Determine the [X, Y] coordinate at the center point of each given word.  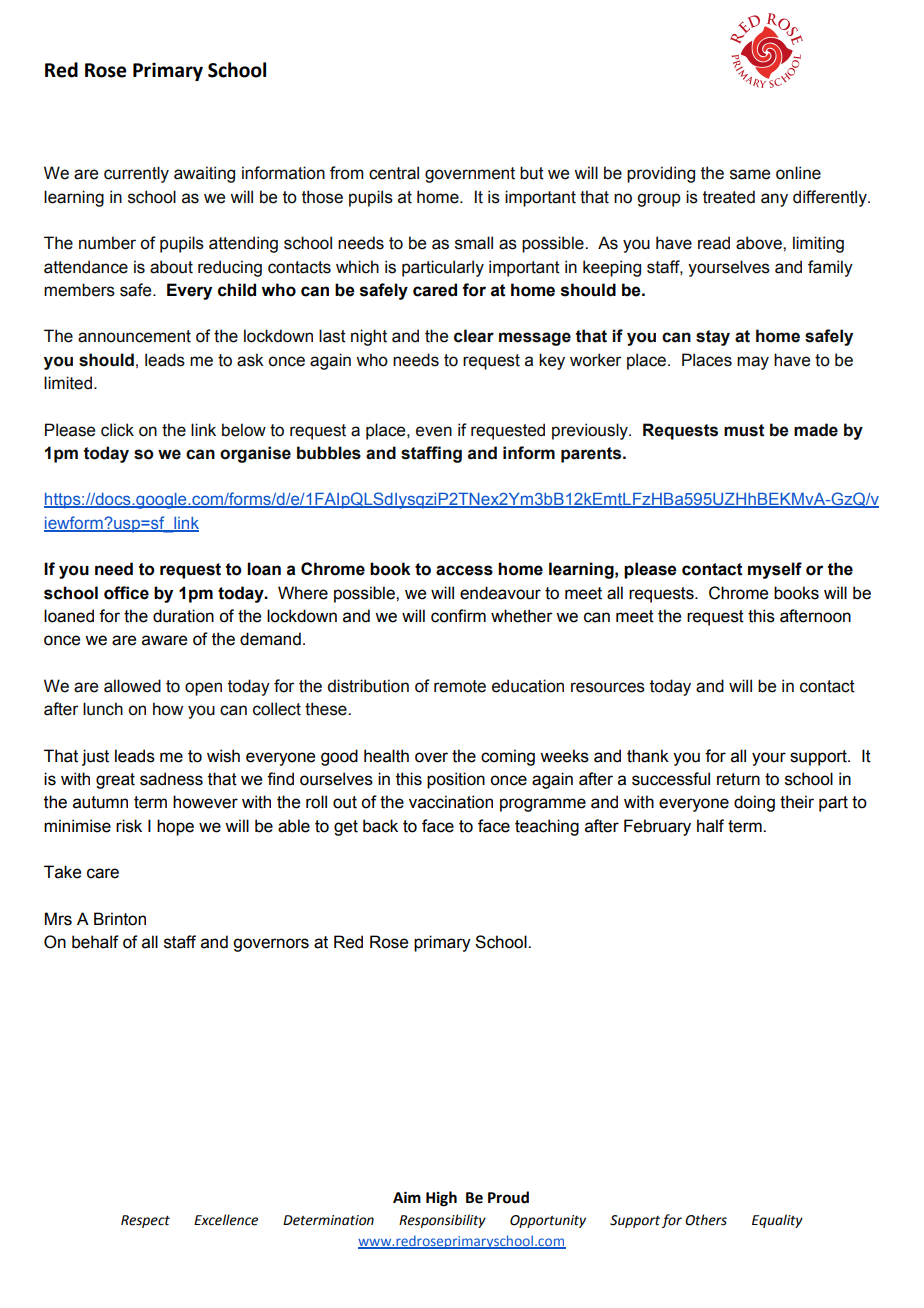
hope [175, 827]
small [474, 243]
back [380, 826]
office [126, 593]
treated [729, 197]
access [464, 570]
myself [775, 570]
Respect [145, 1221]
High [441, 1199]
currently [136, 174]
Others [706, 1220]
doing [754, 803]
